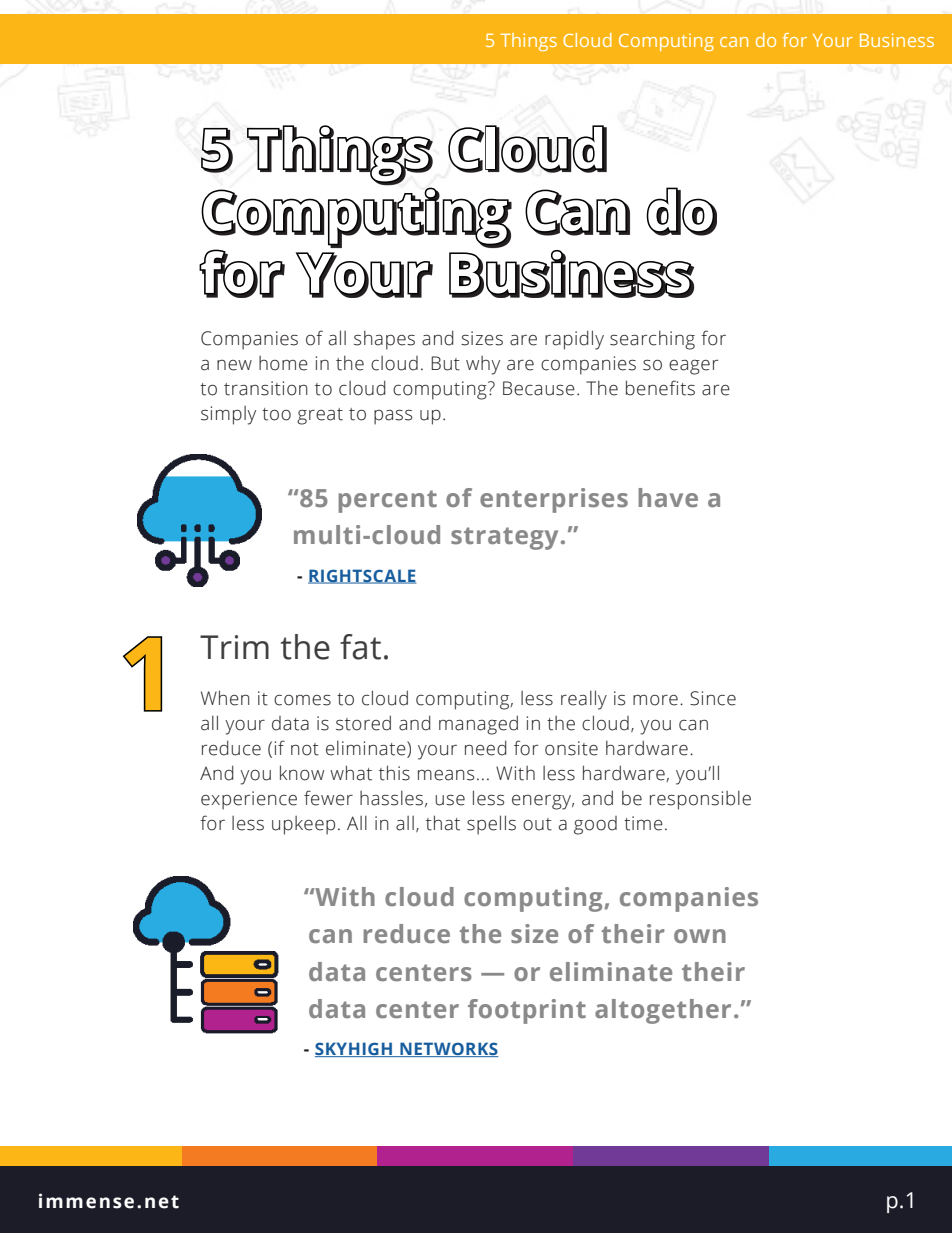 The width and height of the image is (952, 1233). I want to click on comes, so click(302, 700).
